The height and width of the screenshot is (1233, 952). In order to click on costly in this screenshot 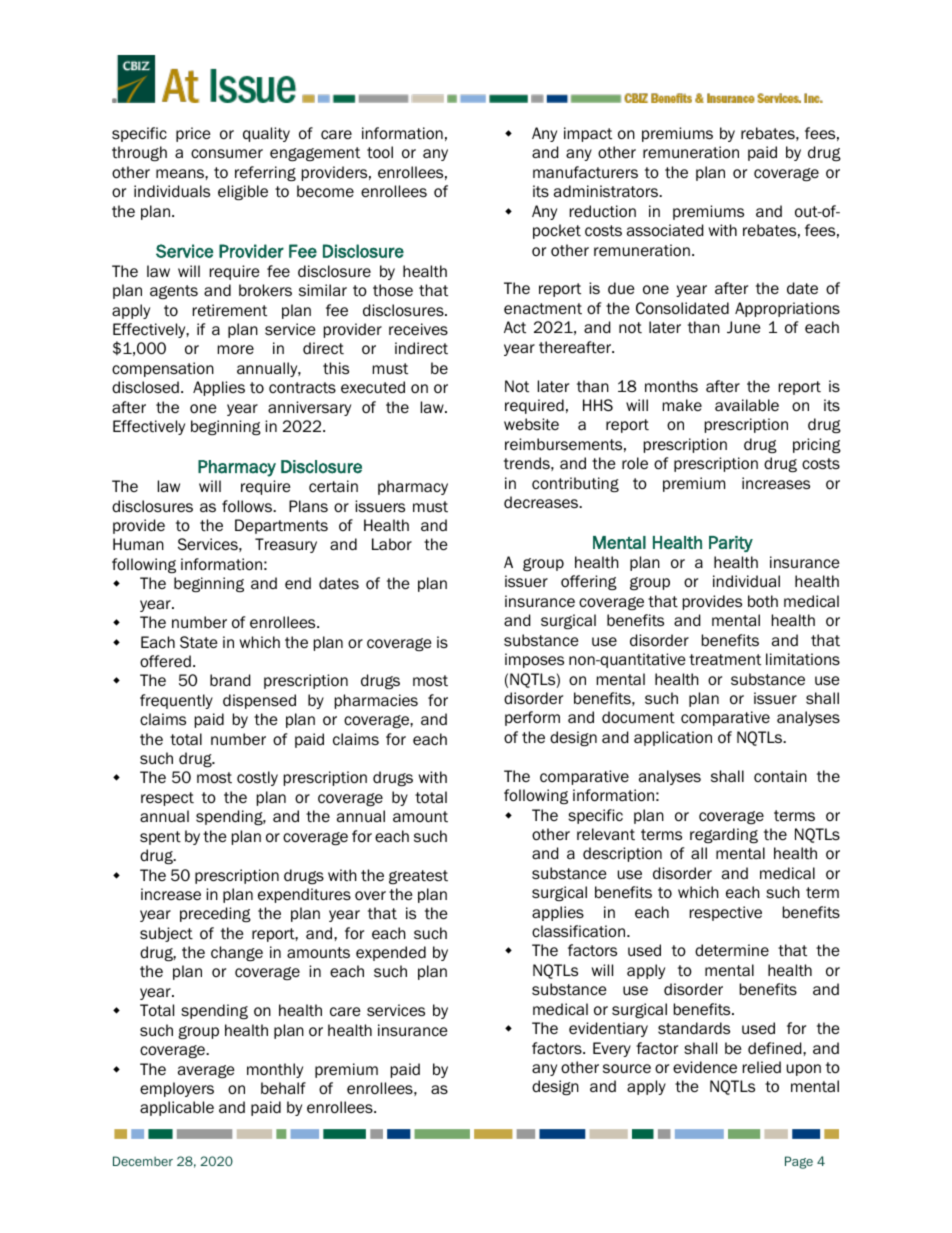, I will do `click(257, 778)`.
